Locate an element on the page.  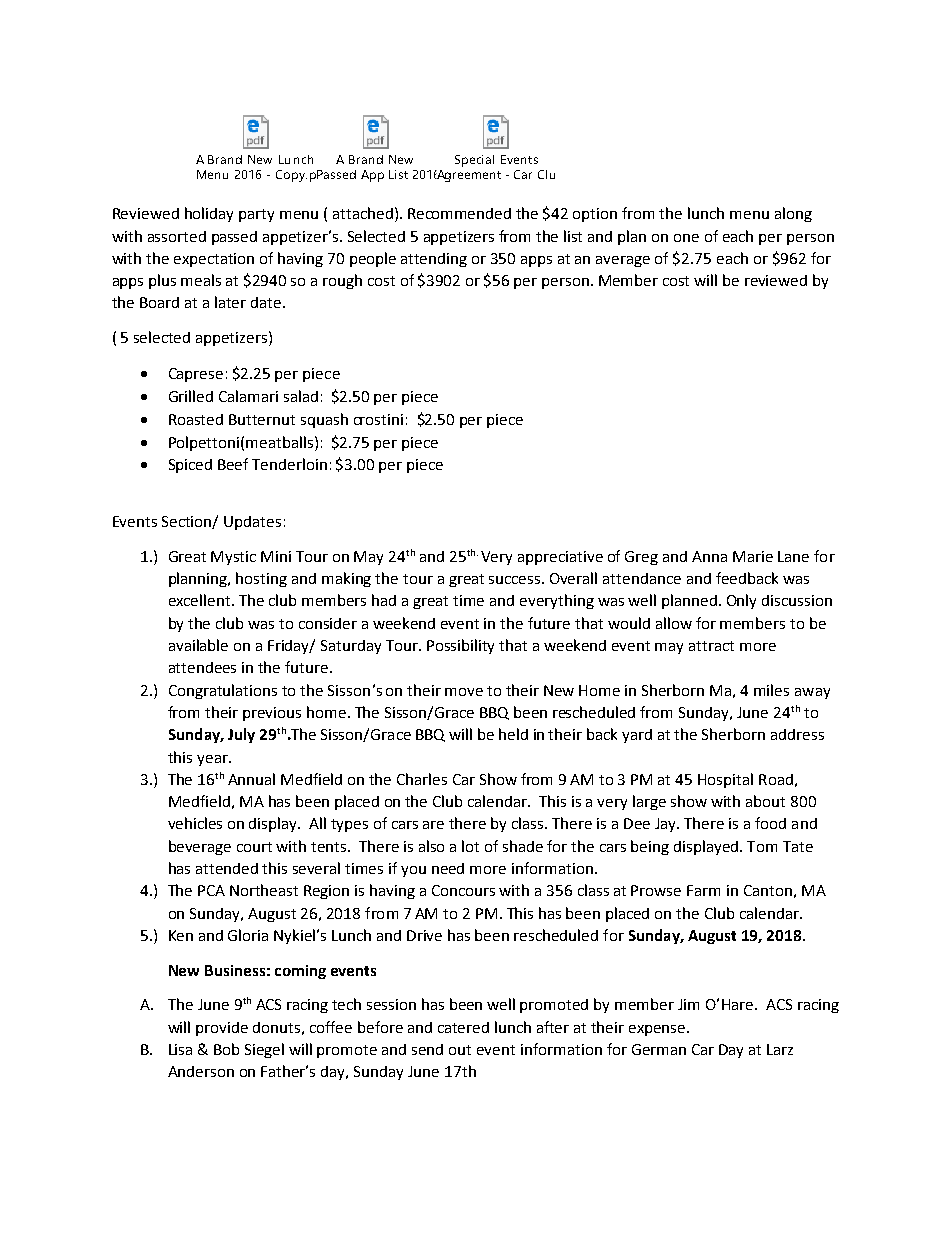
Hospital is located at coordinates (725, 780).
